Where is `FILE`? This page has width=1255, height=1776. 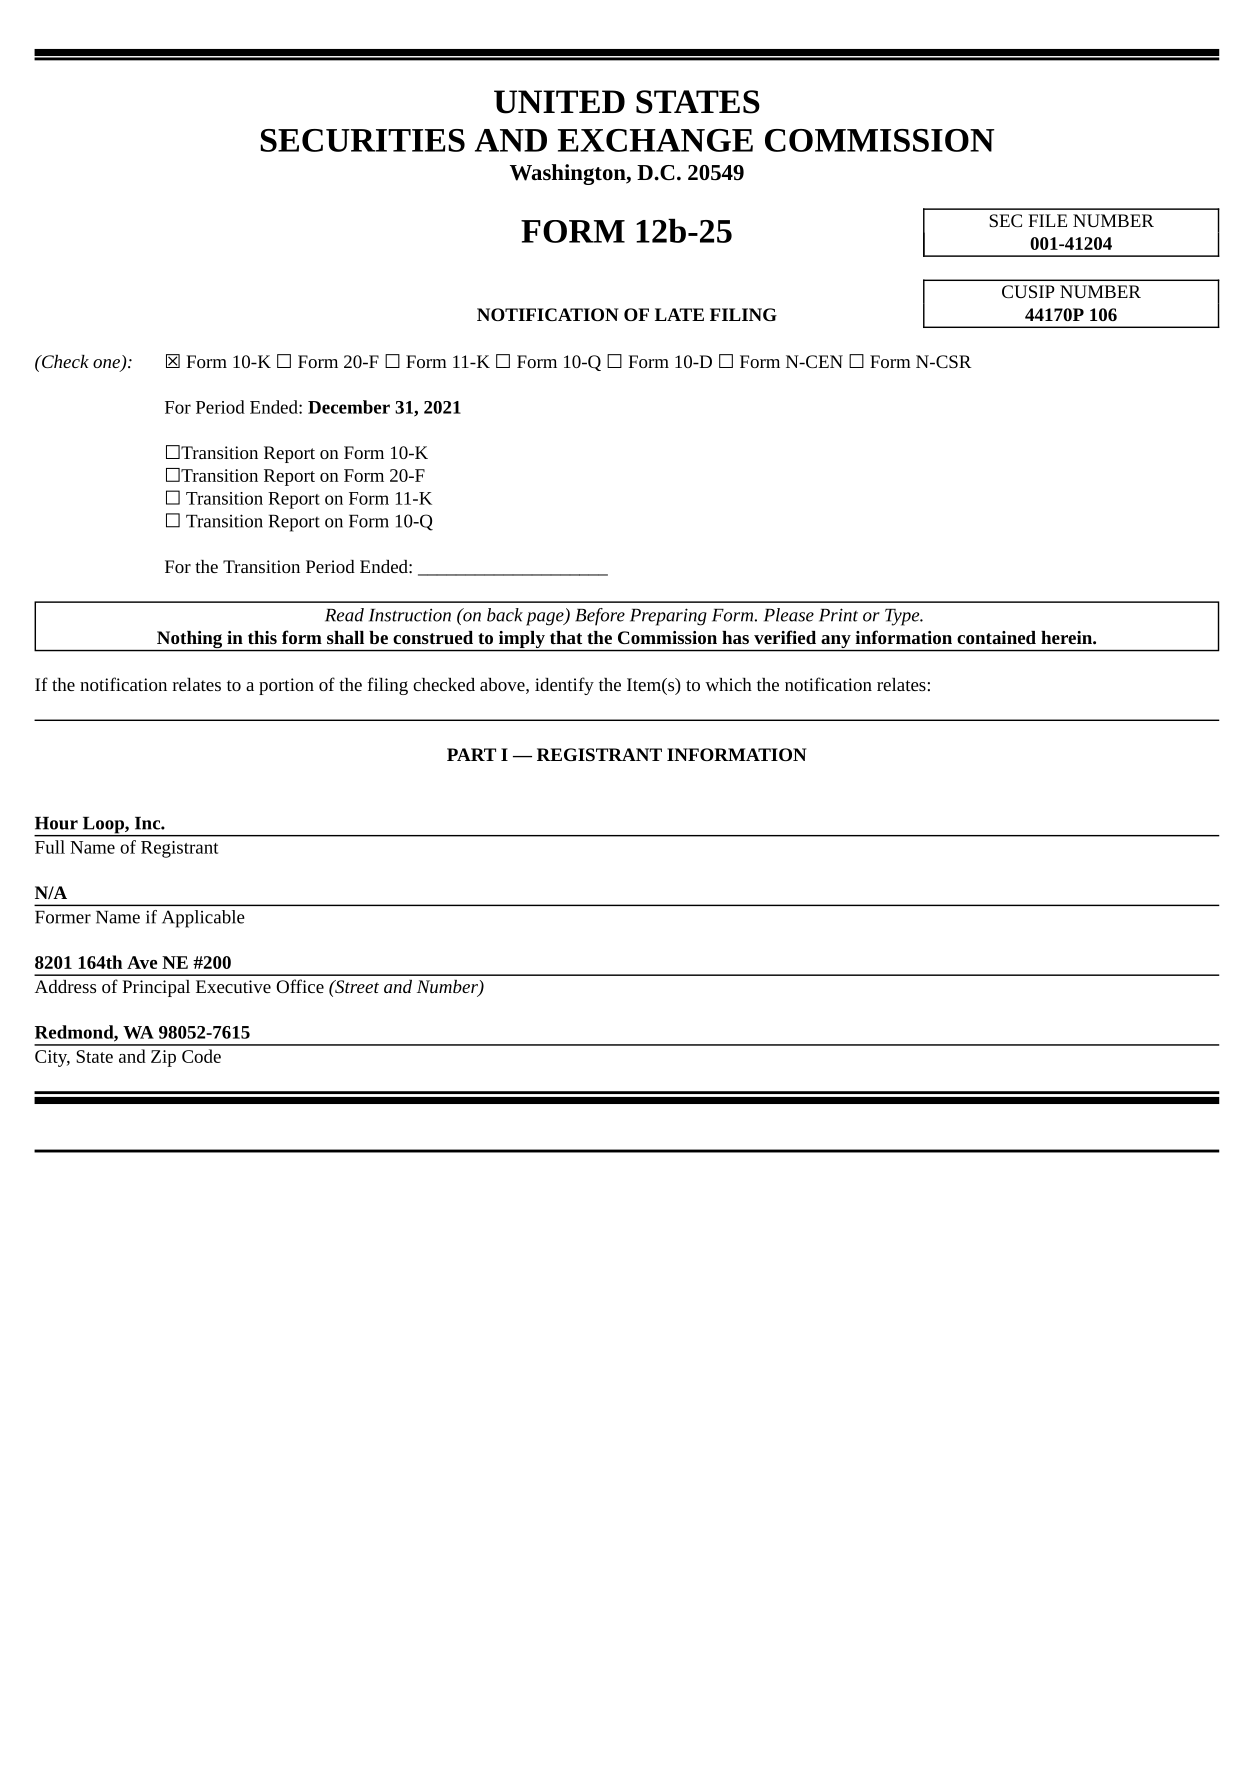
FILE is located at coordinates (1047, 220).
